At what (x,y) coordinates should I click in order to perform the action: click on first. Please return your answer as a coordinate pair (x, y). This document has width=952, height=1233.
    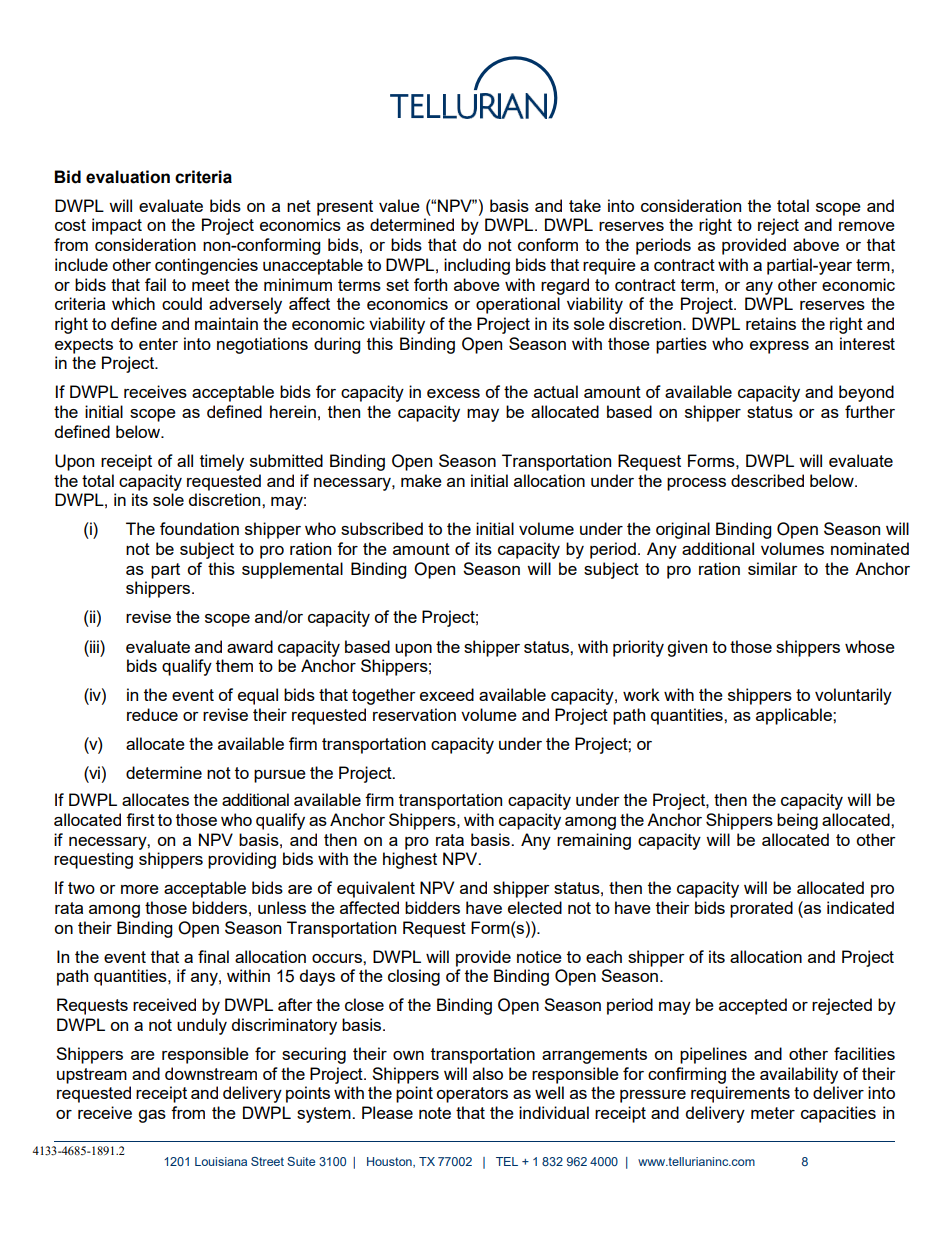
    Looking at the image, I should click on (140, 819).
